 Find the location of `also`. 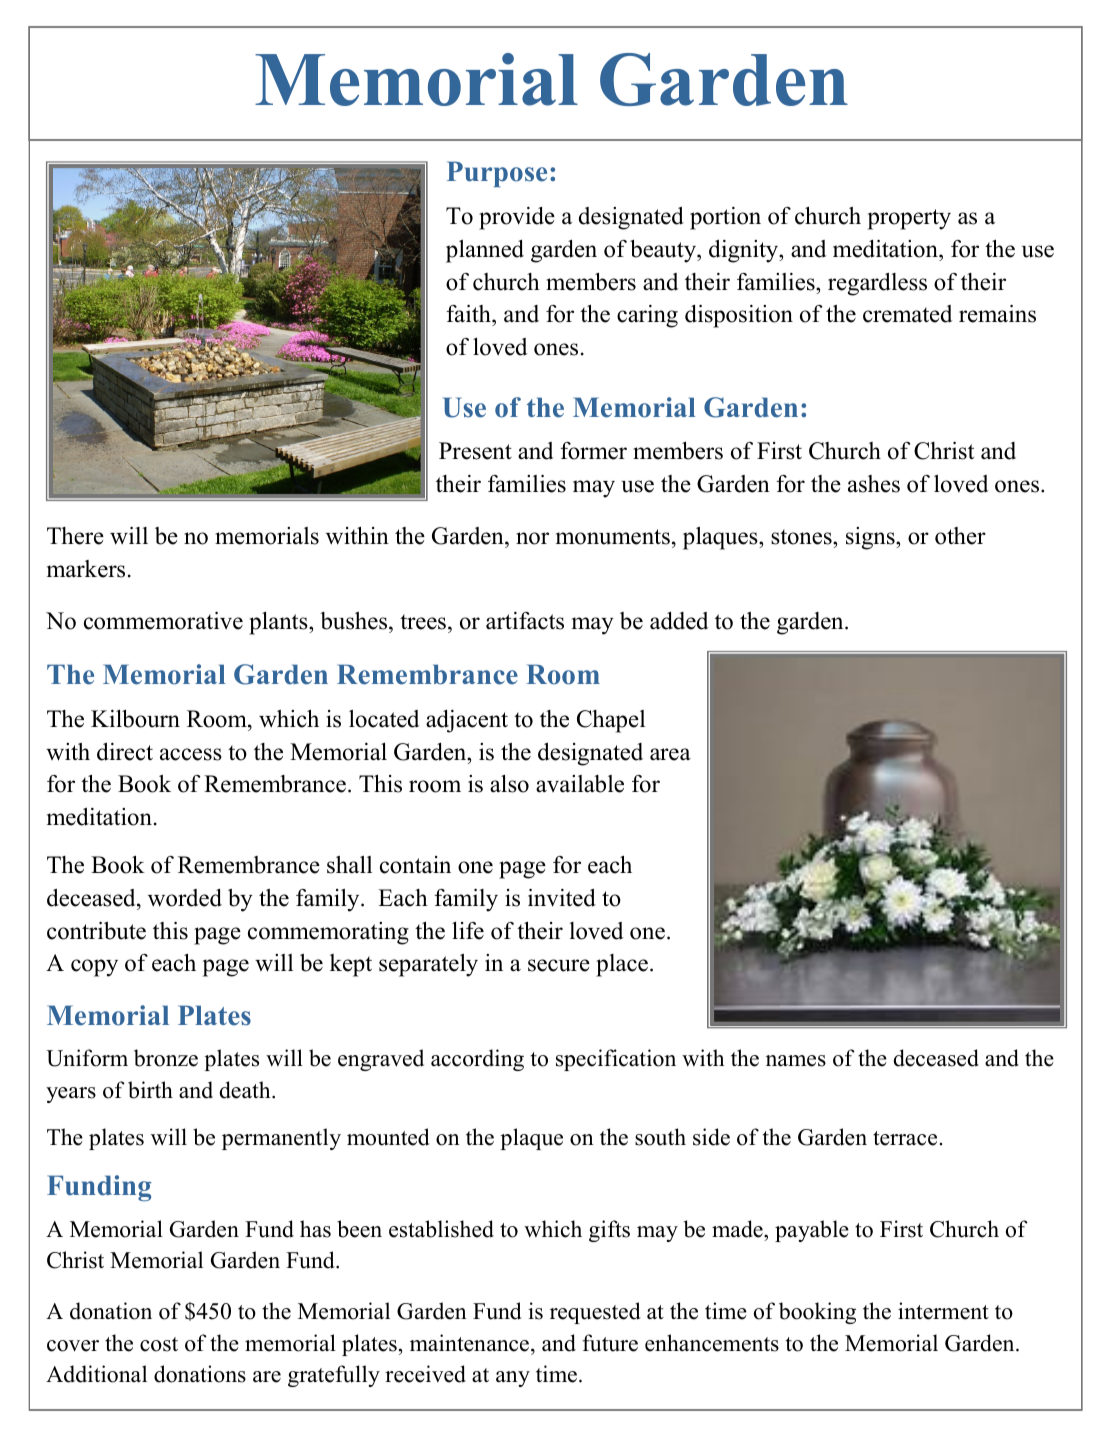

also is located at coordinates (509, 784).
